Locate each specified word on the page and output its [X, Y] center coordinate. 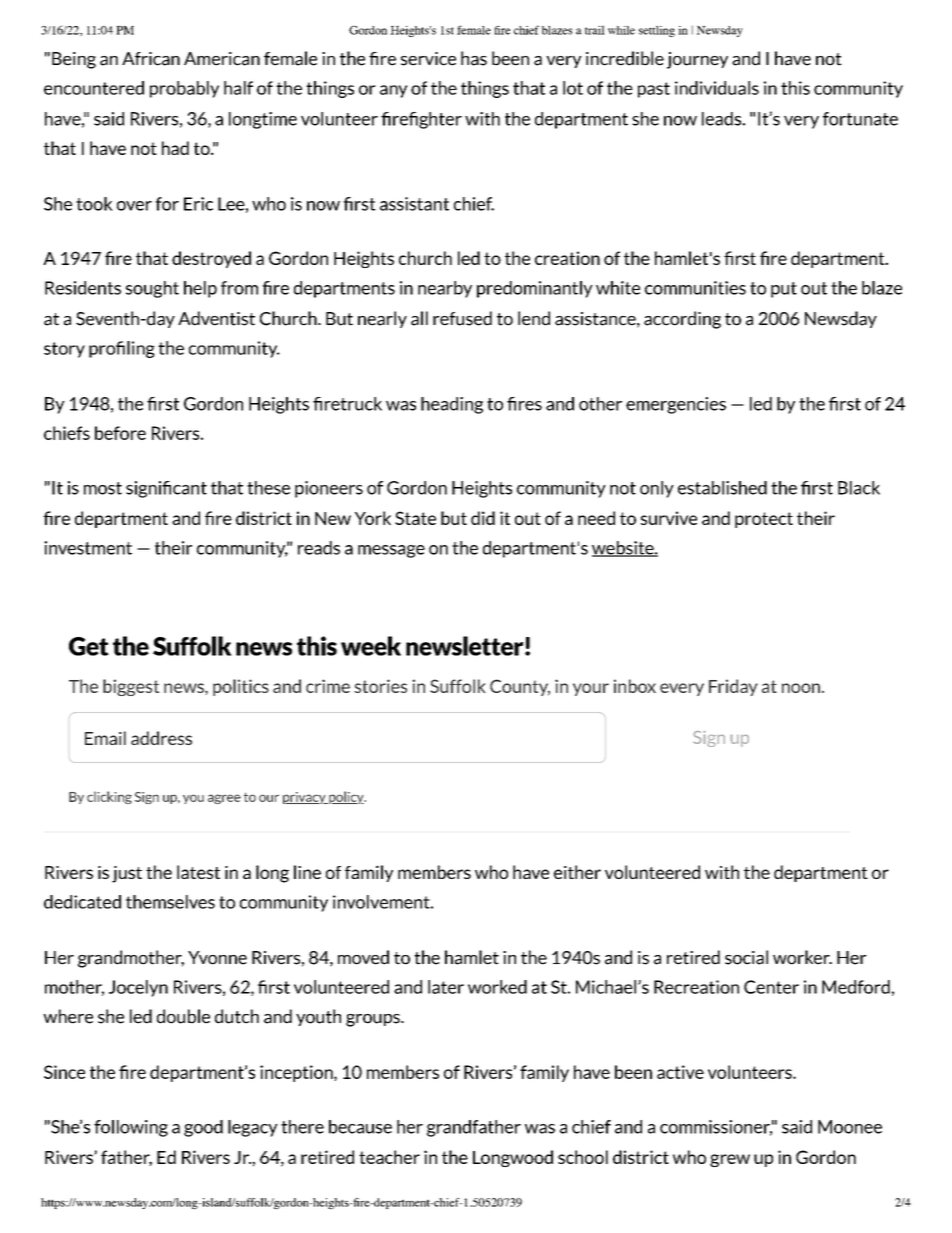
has [474, 58]
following [131, 1128]
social [746, 957]
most [103, 488]
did [483, 518]
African [151, 59]
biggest [131, 687]
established [722, 488]
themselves [170, 902]
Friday [733, 687]
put [784, 290]
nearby [445, 289]
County [520, 687]
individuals [717, 88]
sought [152, 289]
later [446, 987]
